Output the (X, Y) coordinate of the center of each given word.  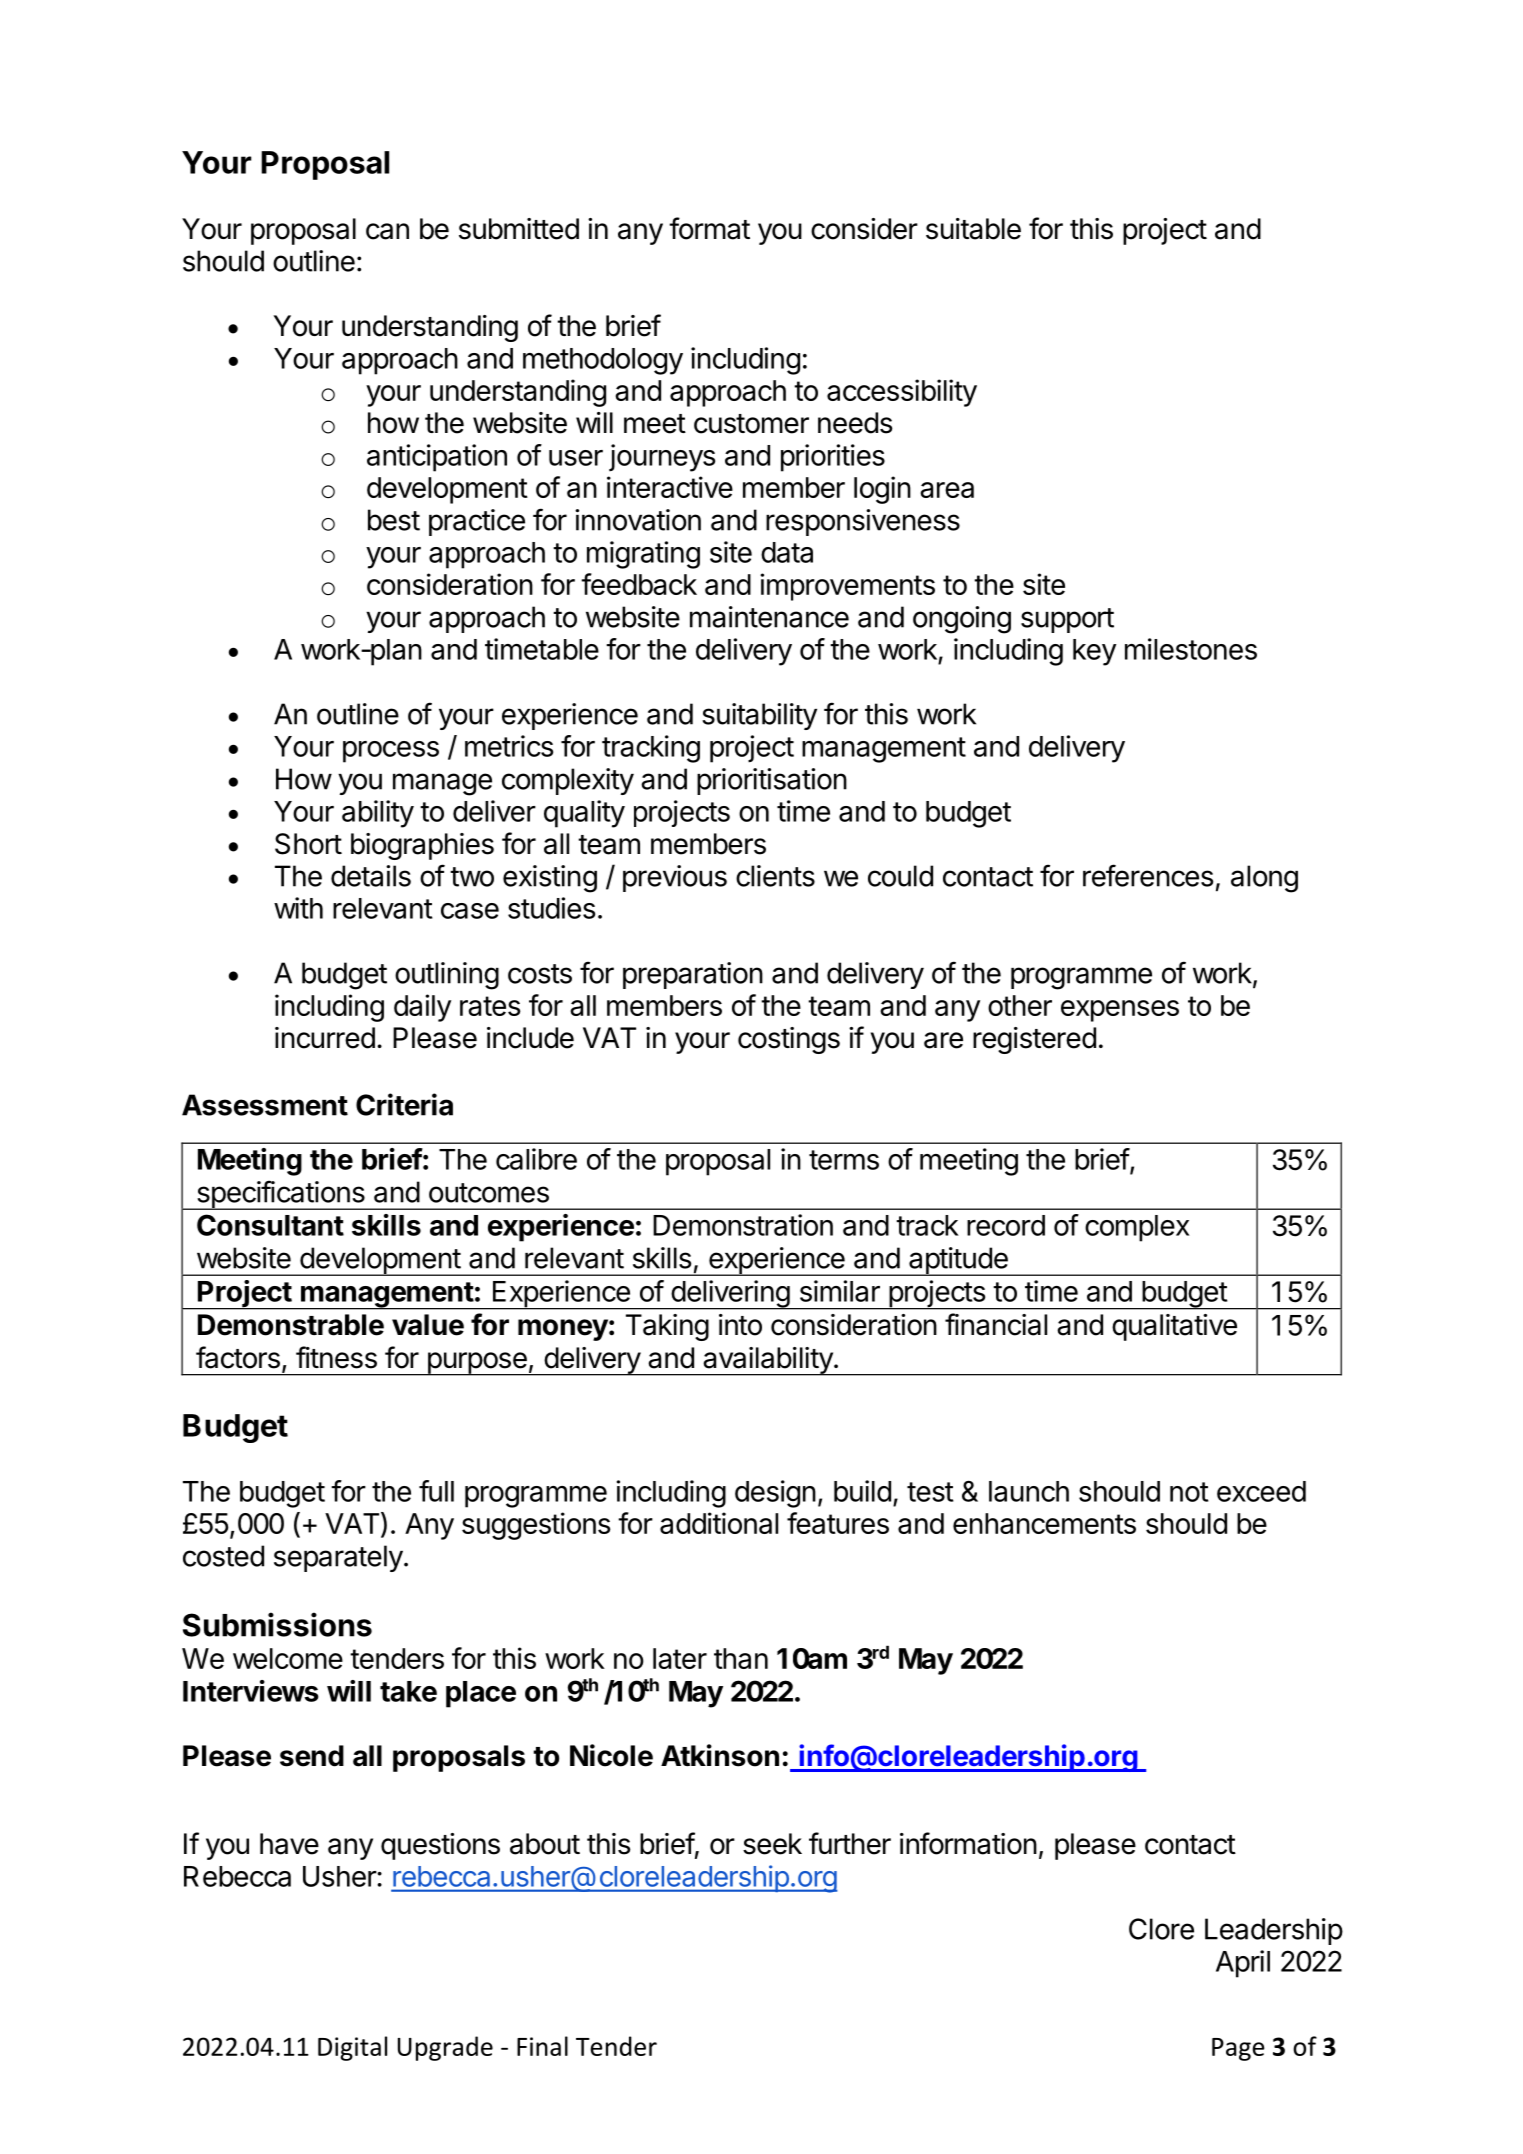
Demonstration (743, 1225)
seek (772, 1844)
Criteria (404, 1104)
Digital (352, 2048)
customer (751, 424)
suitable (973, 229)
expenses (1120, 1011)
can (387, 231)
